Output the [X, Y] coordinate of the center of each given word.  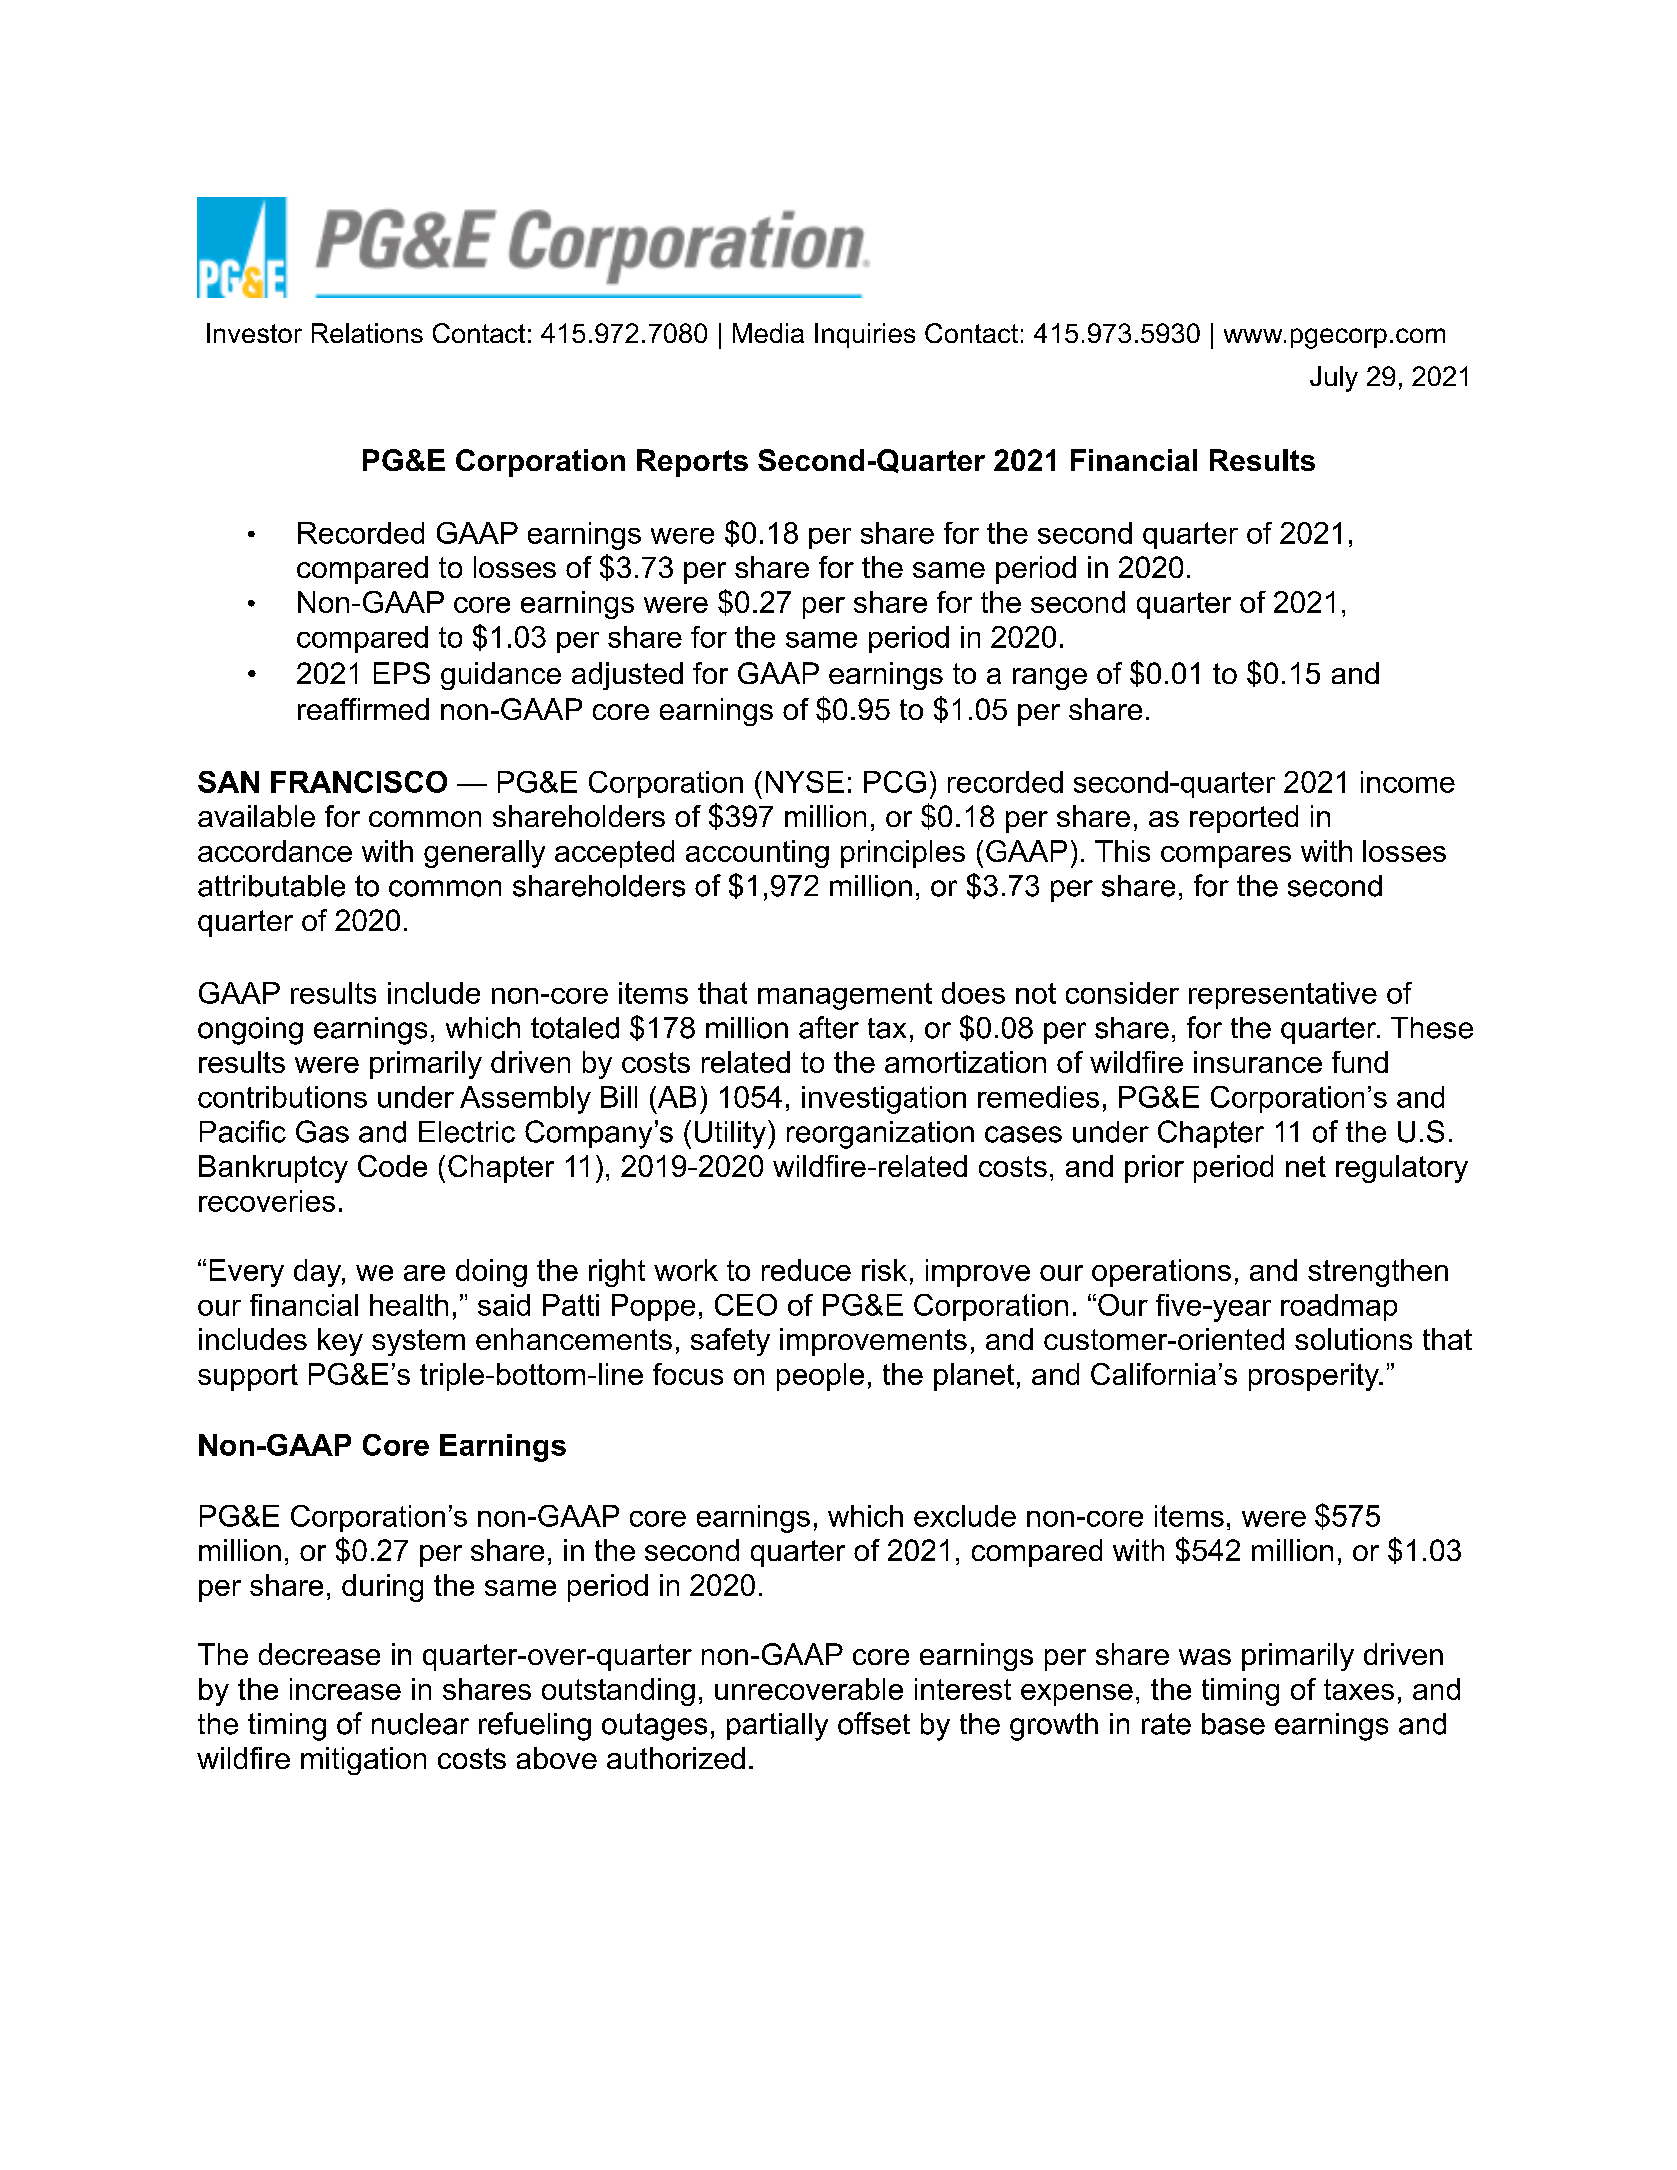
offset [874, 1723]
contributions [282, 1097]
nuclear [420, 1724]
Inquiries [865, 335]
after [829, 1027]
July [1334, 379]
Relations [367, 333]
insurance [1258, 1062]
